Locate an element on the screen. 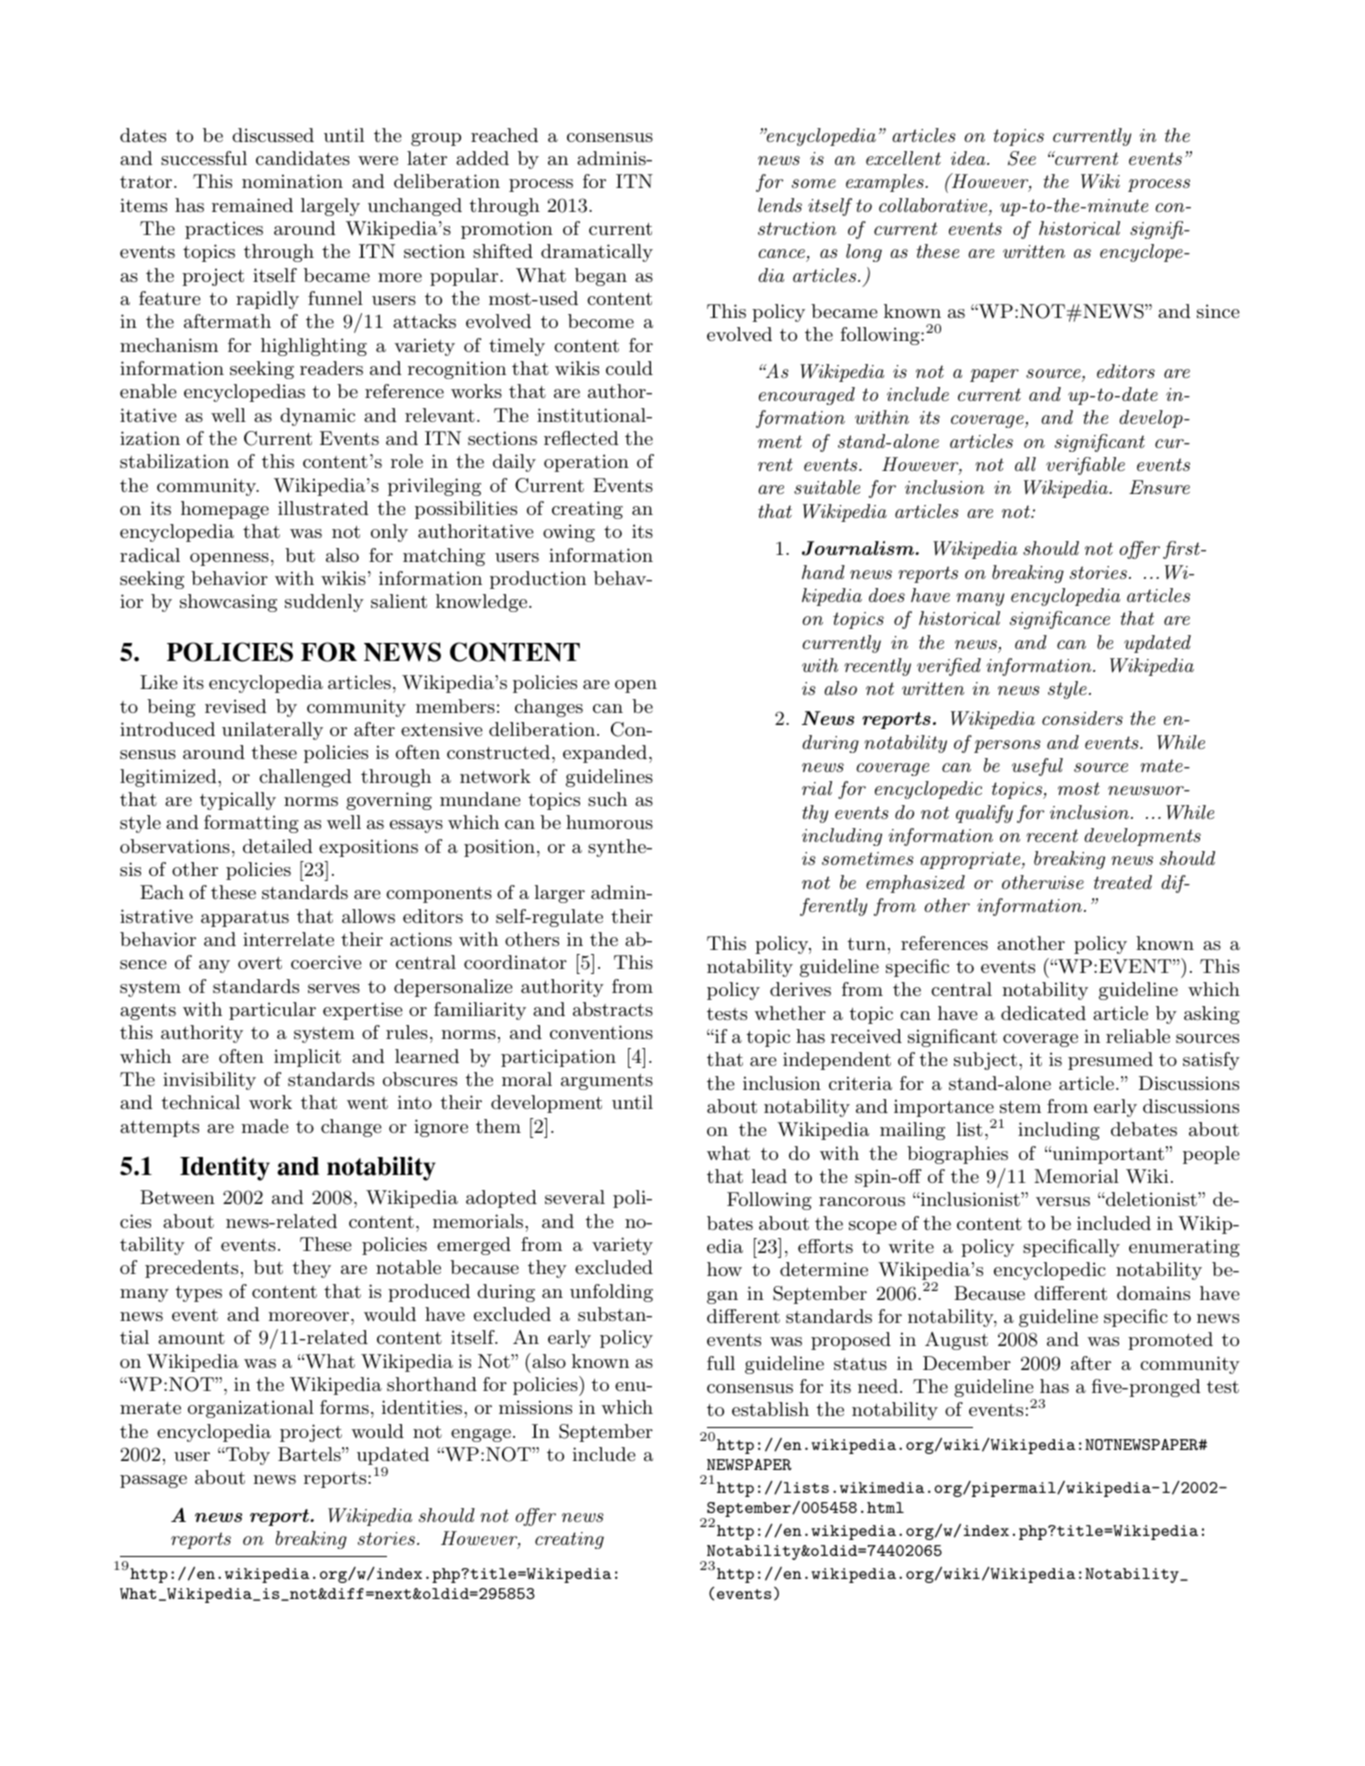 The height and width of the screenshot is (1766, 1365). useful is located at coordinates (1037, 767).
